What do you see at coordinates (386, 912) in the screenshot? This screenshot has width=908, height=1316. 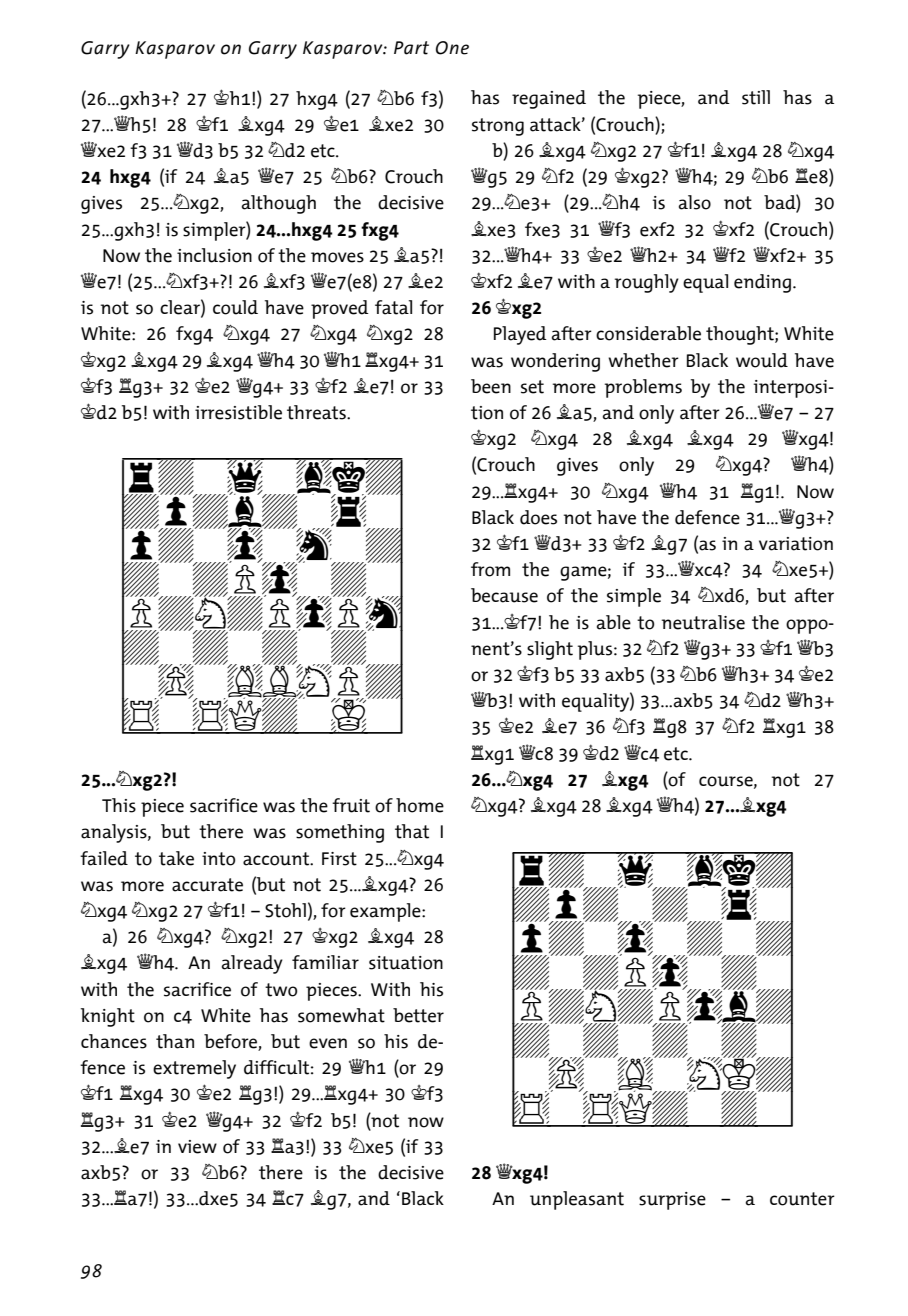 I see `example` at bounding box center [386, 912].
